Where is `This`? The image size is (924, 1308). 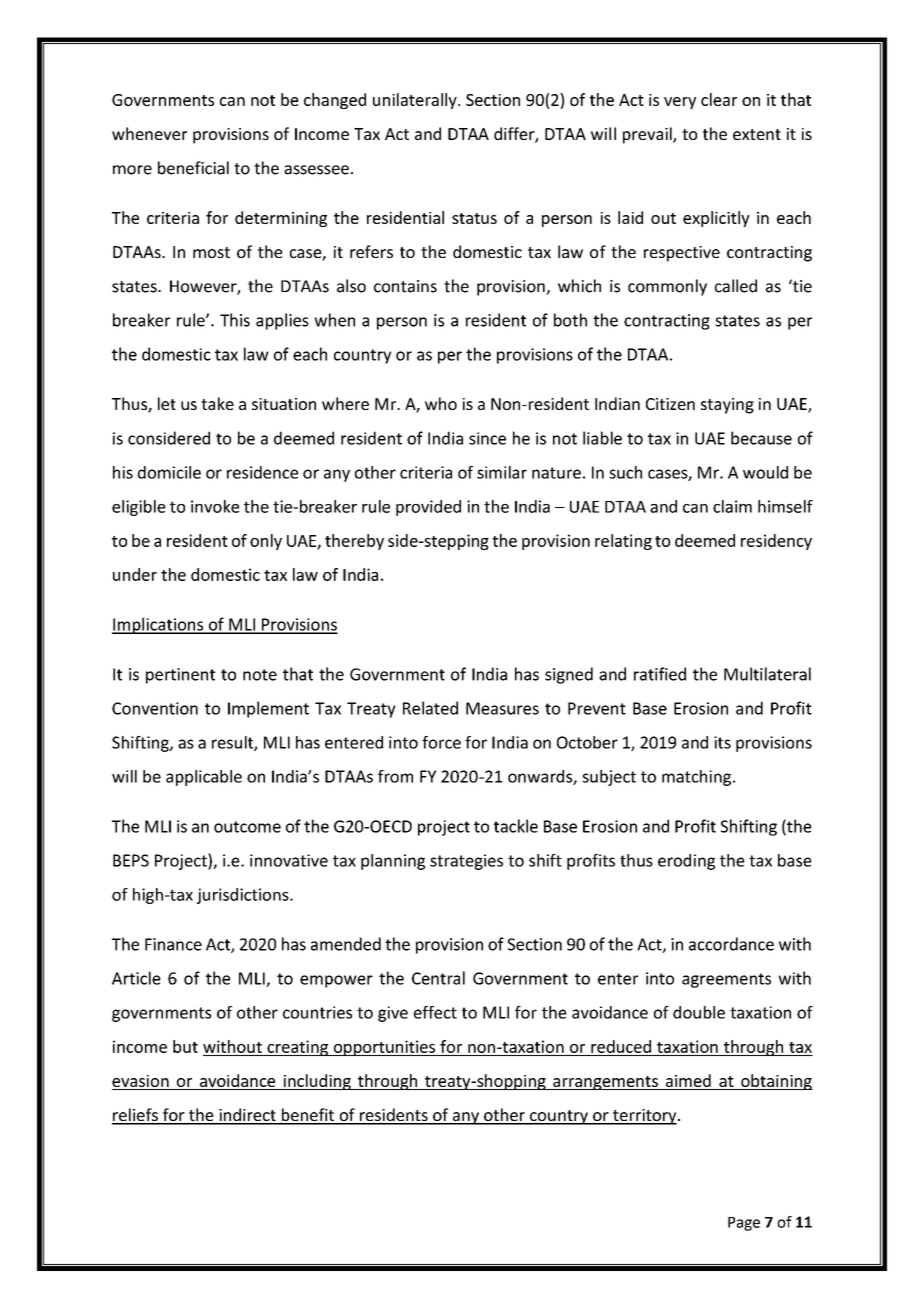 This is located at coordinates (235, 320).
